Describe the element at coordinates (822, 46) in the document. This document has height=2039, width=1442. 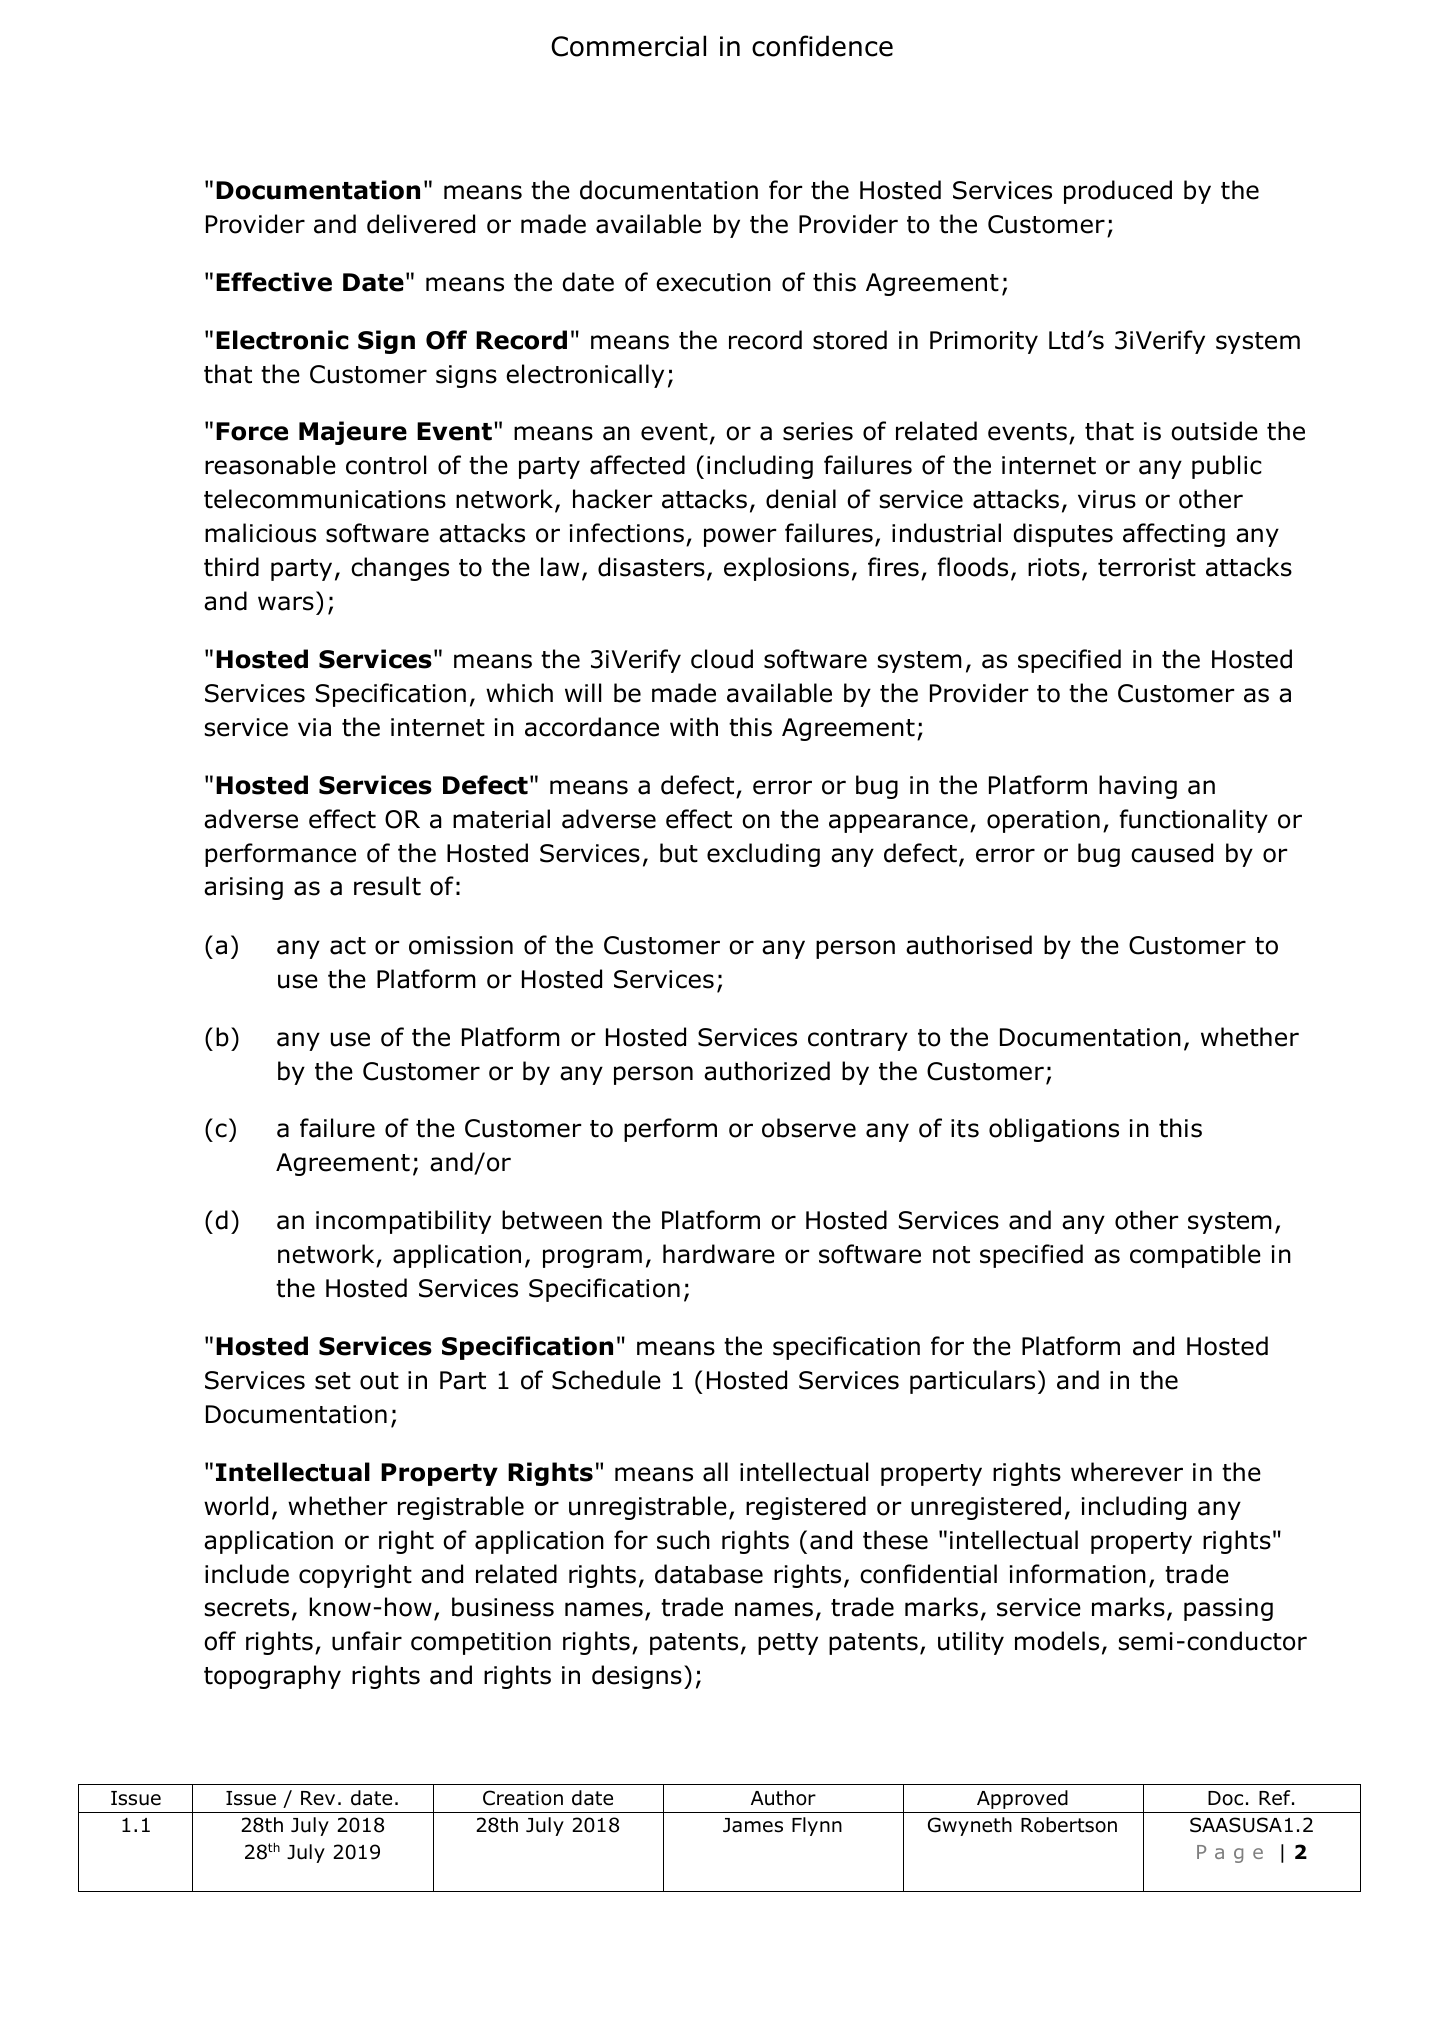
I see `confidence` at that location.
